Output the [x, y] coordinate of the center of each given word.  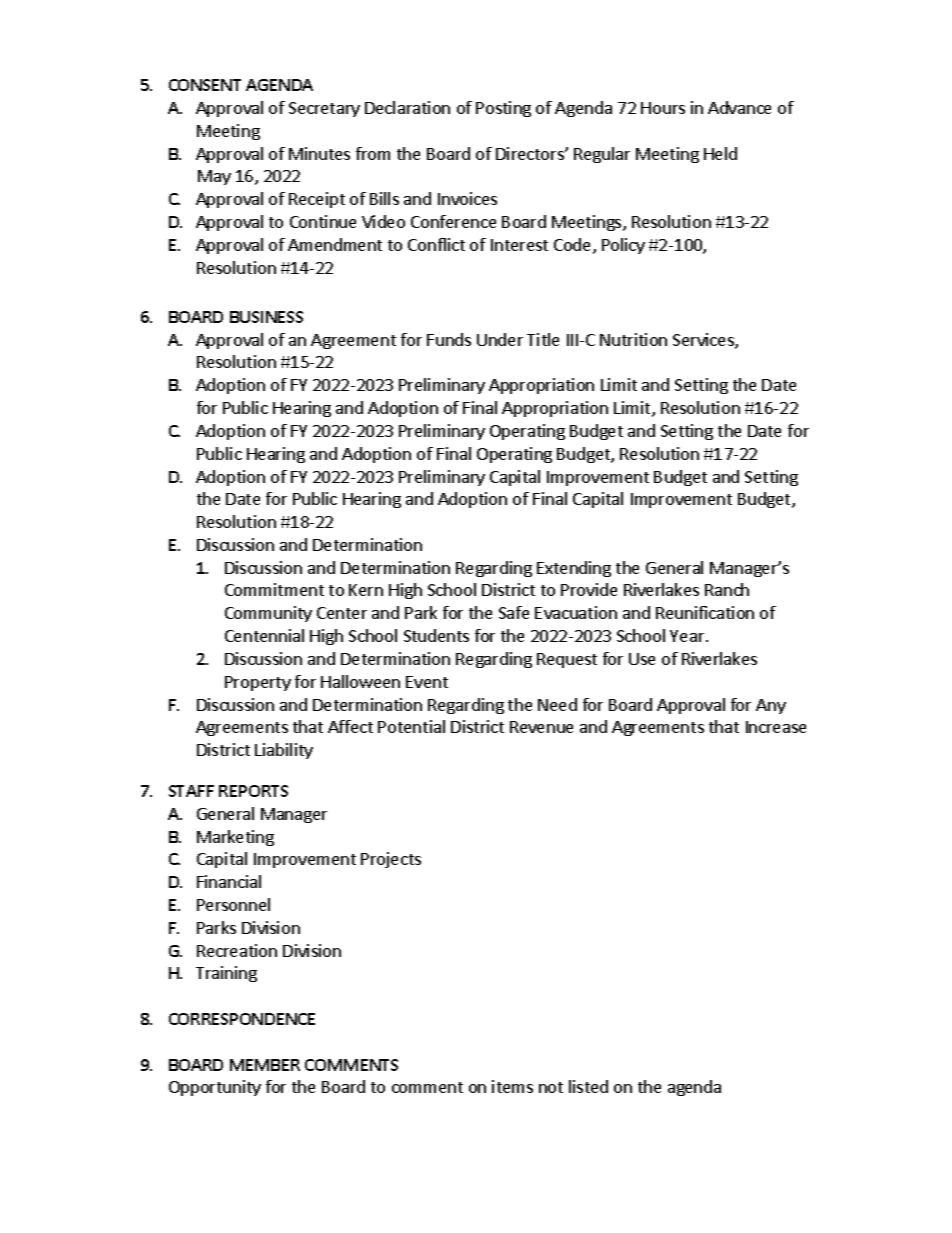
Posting [503, 109]
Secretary [324, 109]
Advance [739, 107]
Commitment [274, 589]
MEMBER [265, 1065]
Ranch [727, 589]
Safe [514, 612]
